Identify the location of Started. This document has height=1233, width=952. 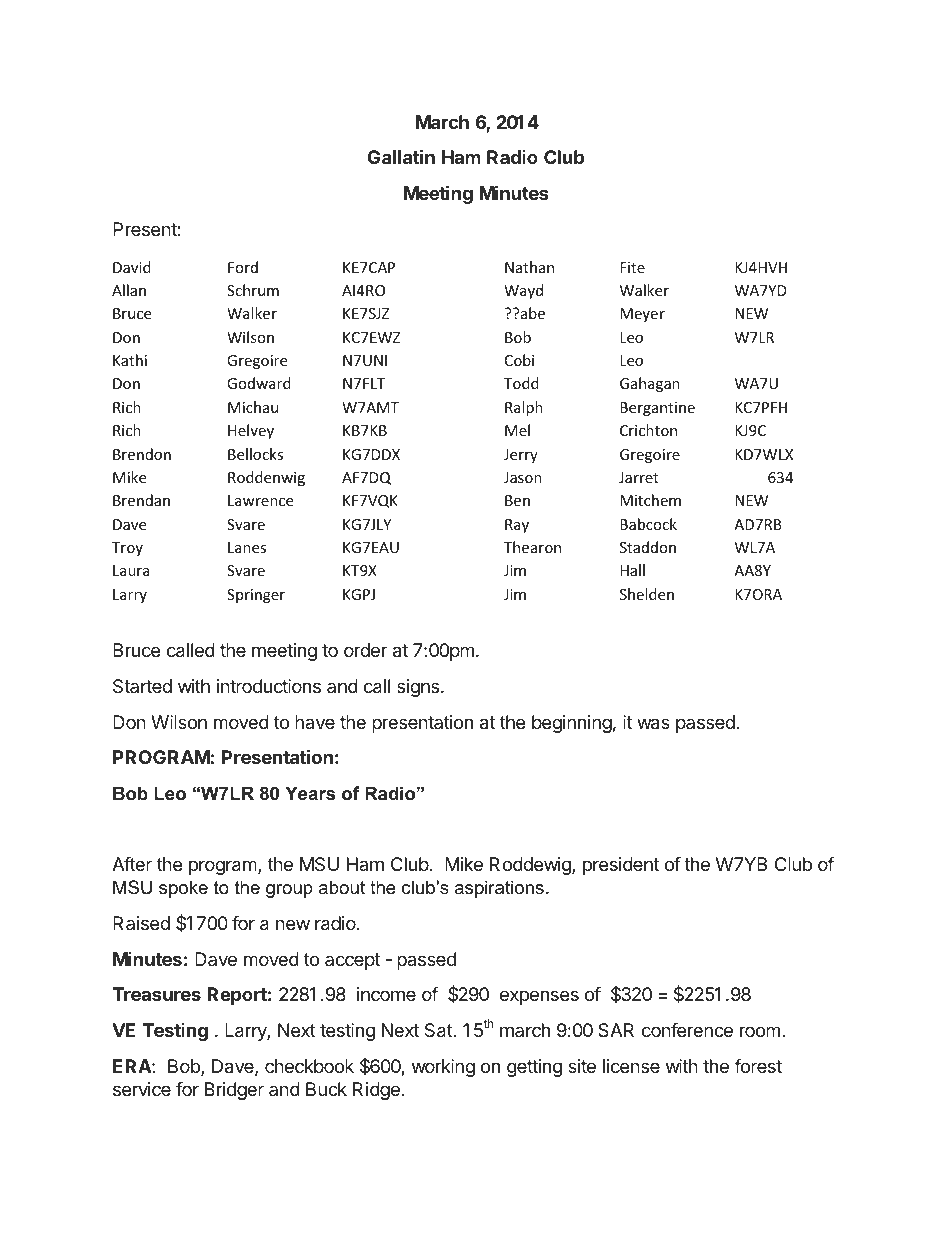
(142, 686).
